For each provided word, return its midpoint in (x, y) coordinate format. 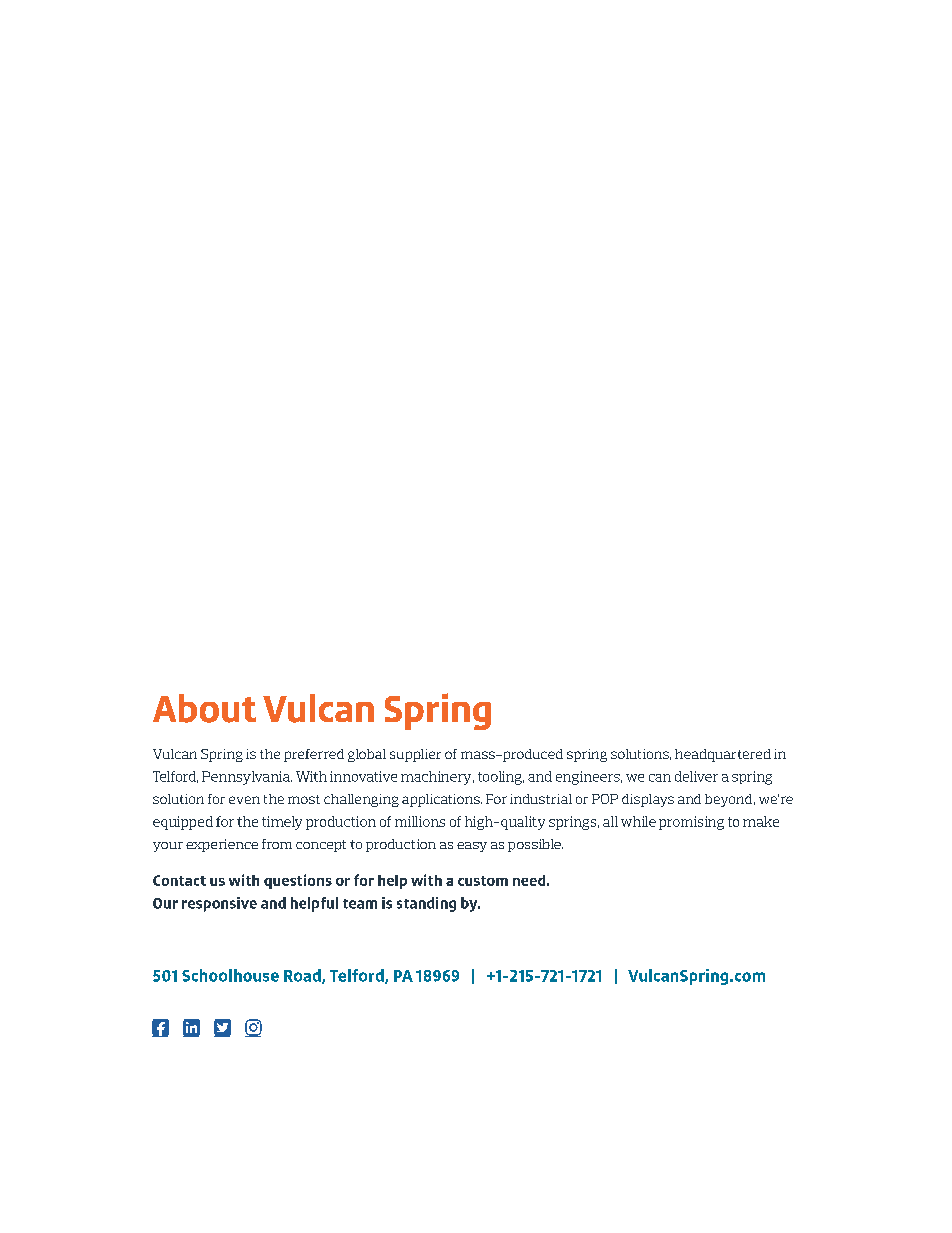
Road (303, 976)
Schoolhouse (230, 975)
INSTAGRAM (253, 1028)
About (204, 708)
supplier (415, 755)
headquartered (723, 755)
